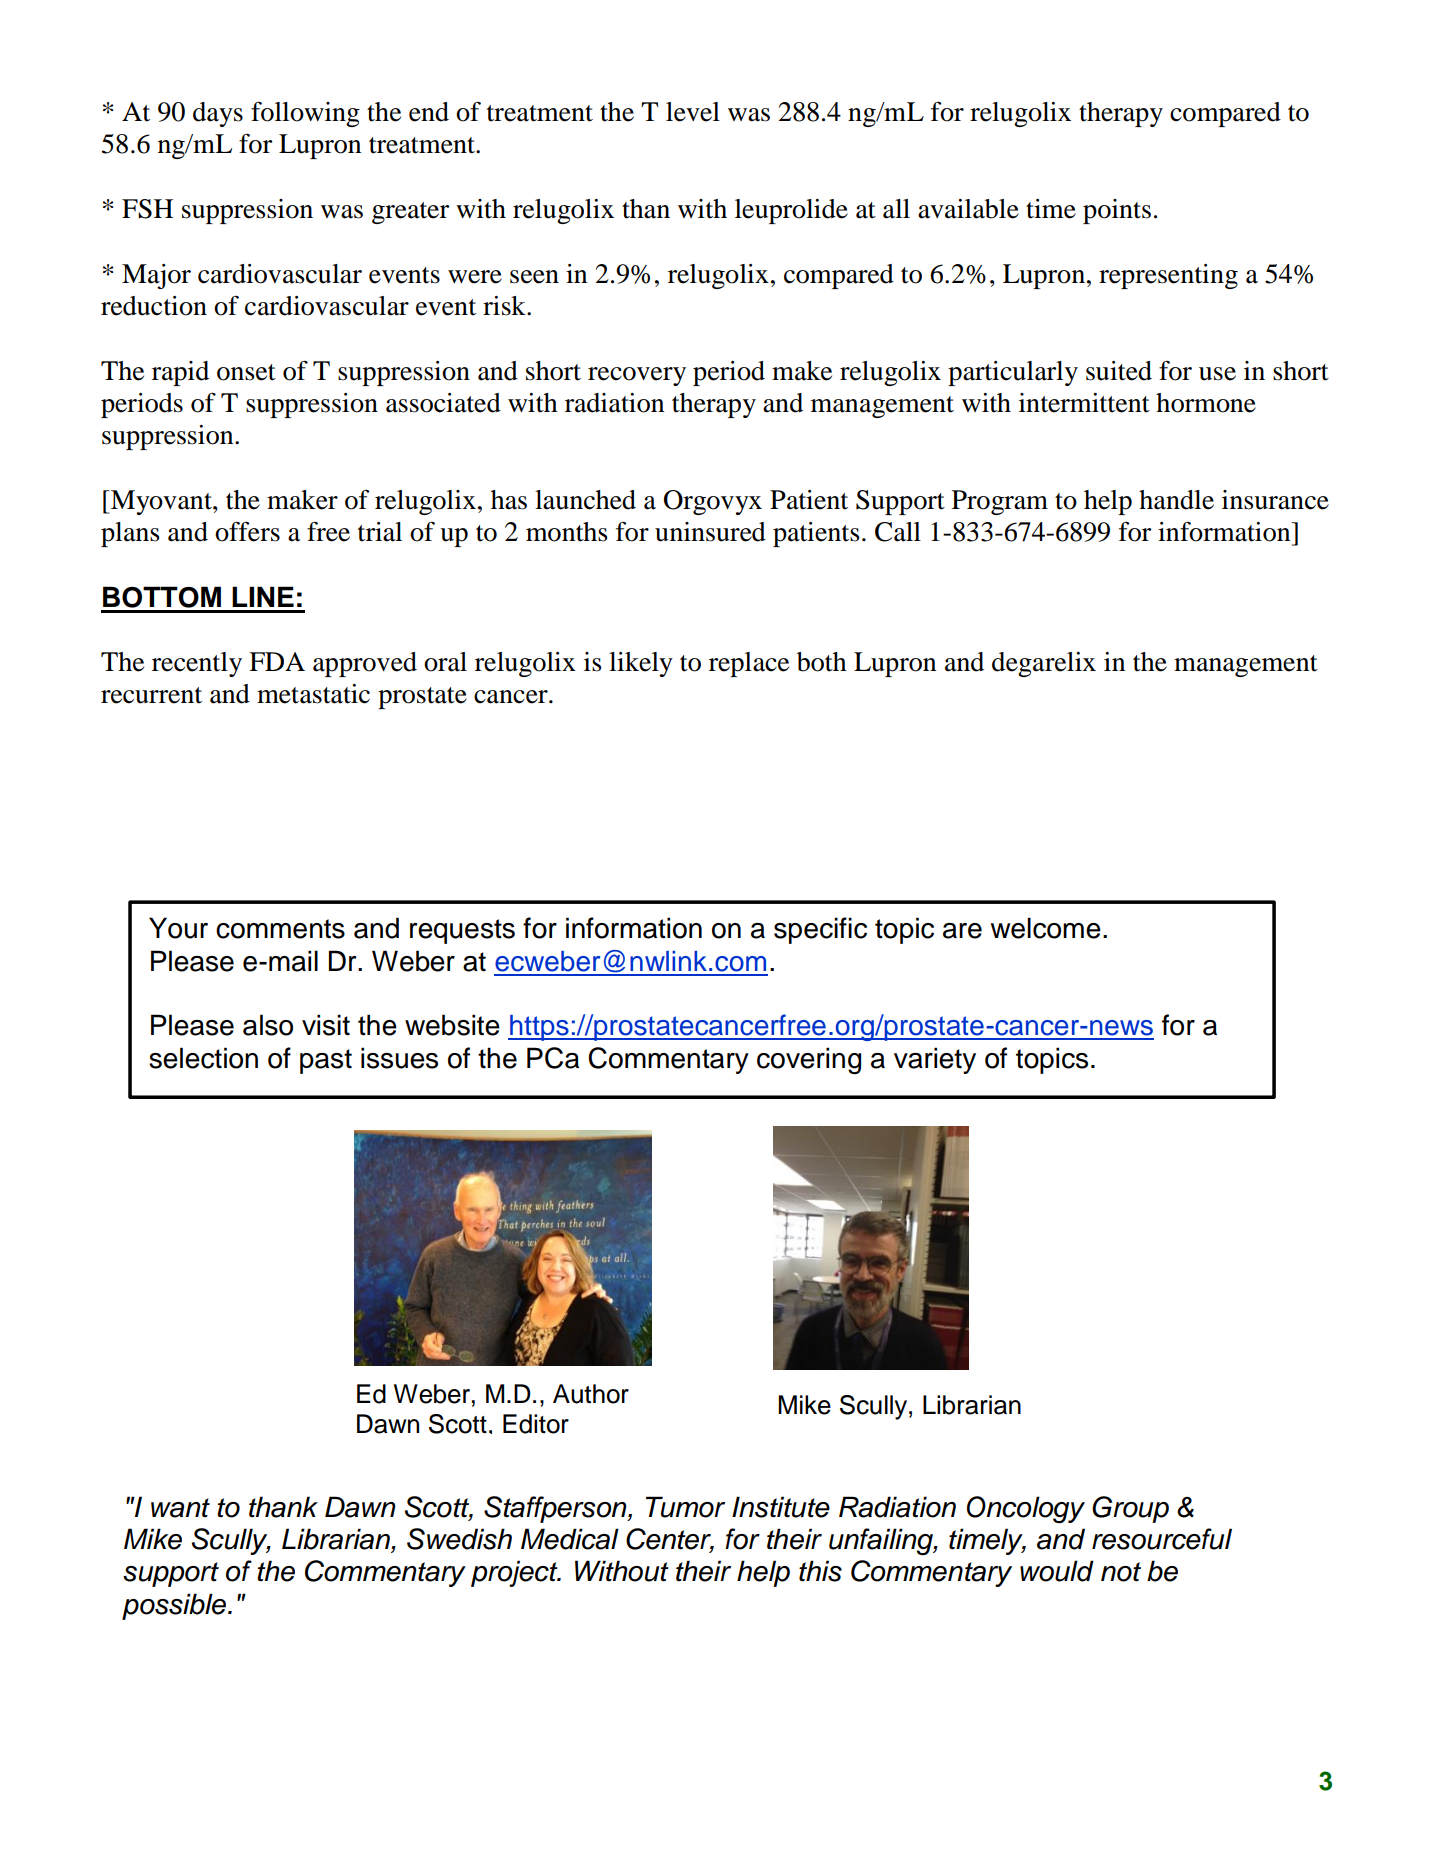  I want to click on LINE, so click(263, 596).
